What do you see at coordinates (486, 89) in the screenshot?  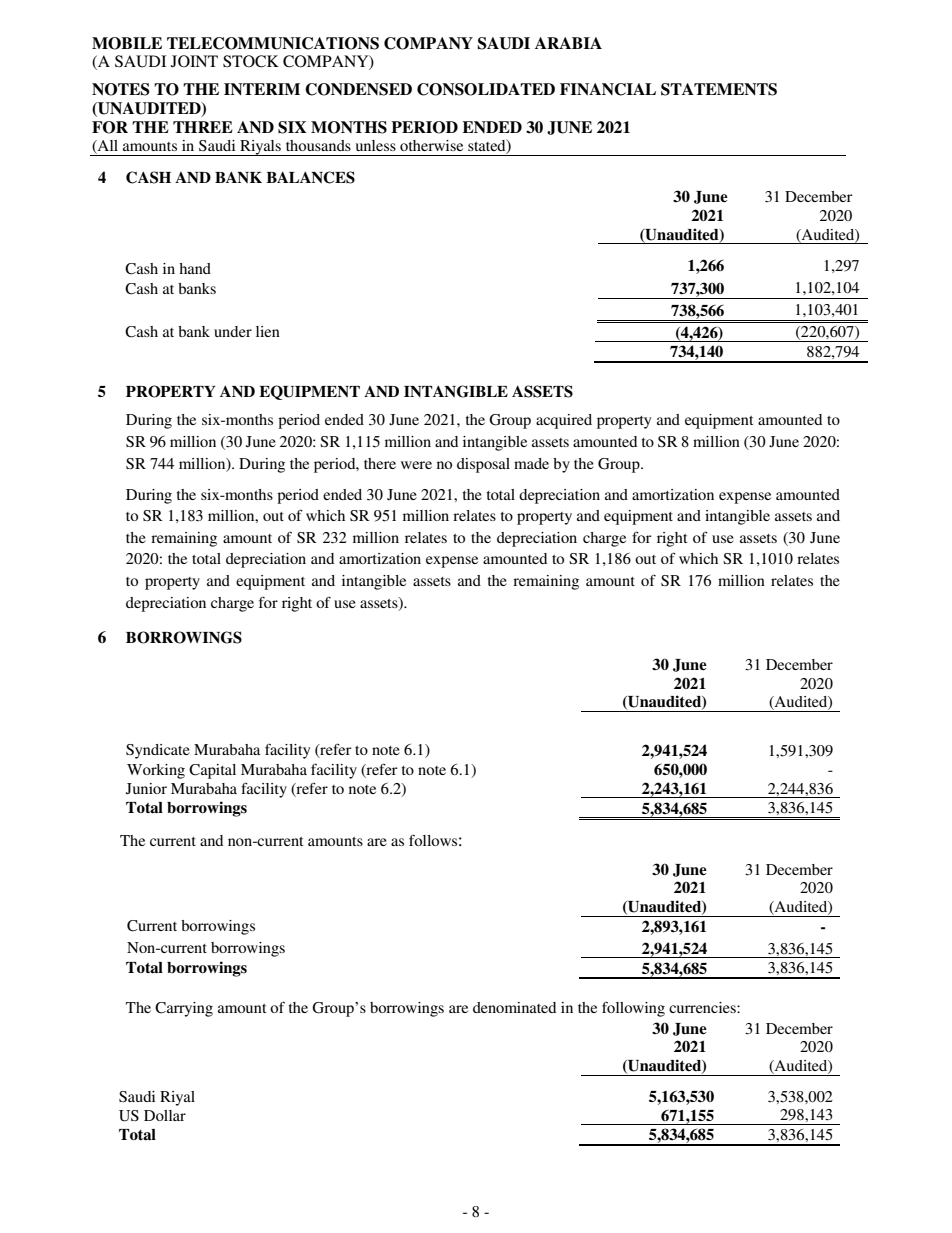 I see `CONSOLIDATED` at bounding box center [486, 89].
